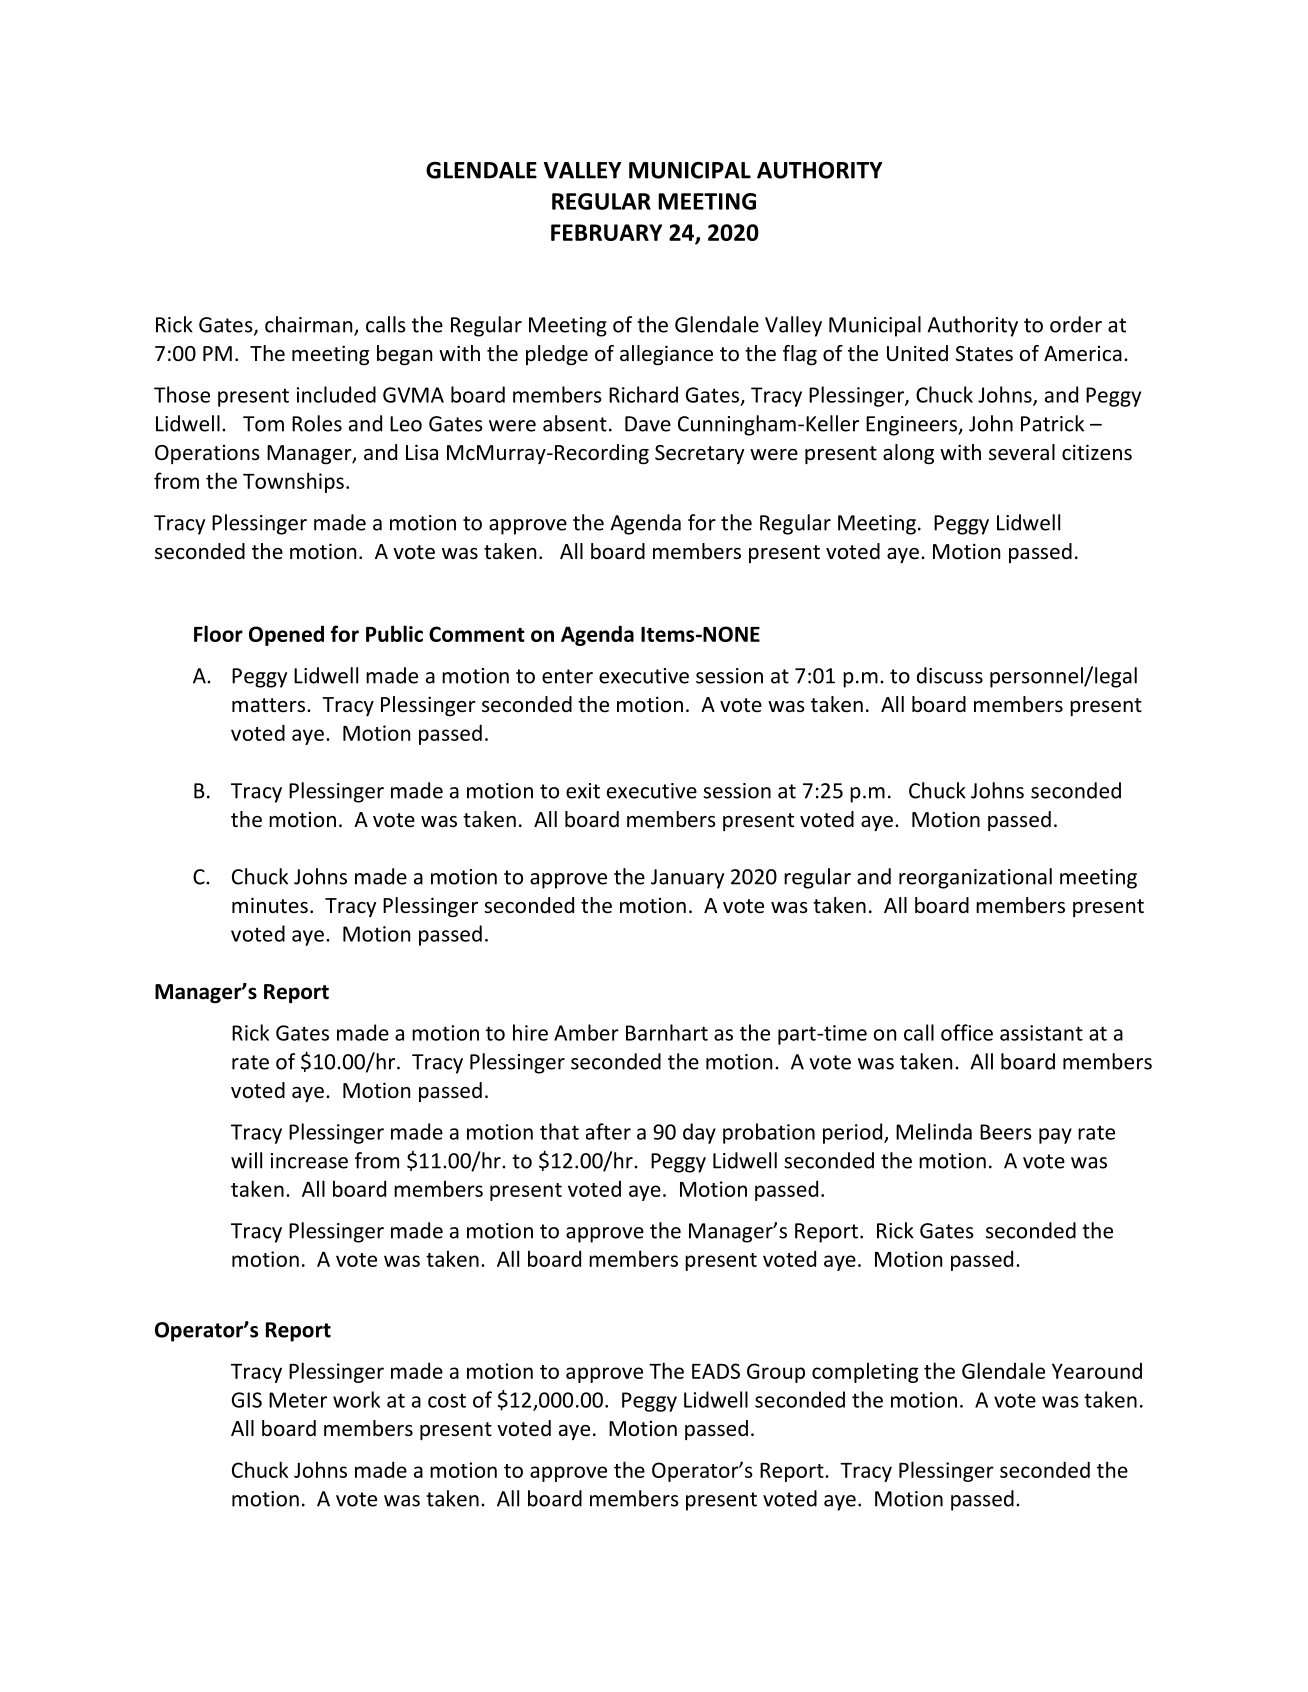  What do you see at coordinates (776, 1373) in the screenshot?
I see `Group` at bounding box center [776, 1373].
